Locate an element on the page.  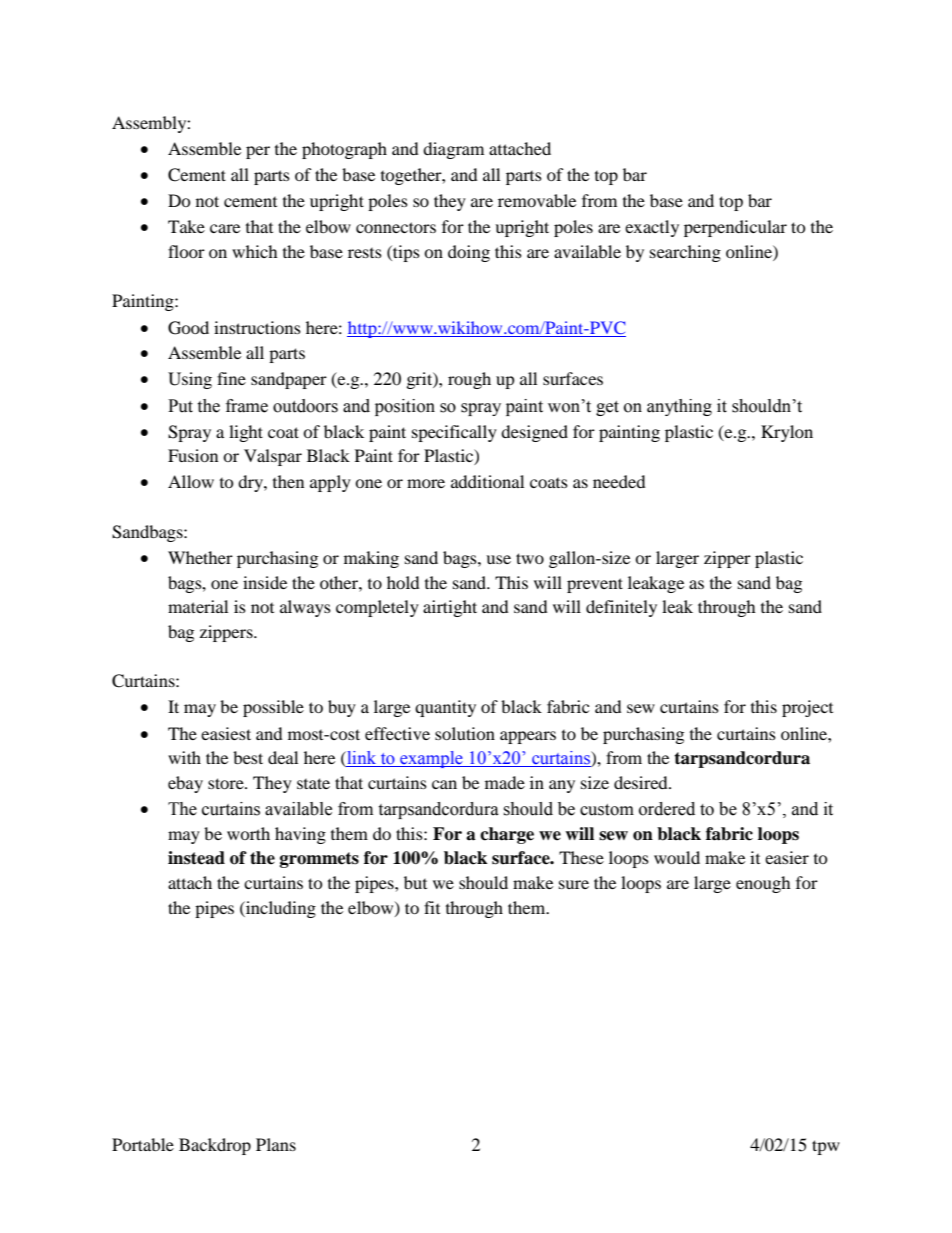
airtight is located at coordinates (450, 608).
